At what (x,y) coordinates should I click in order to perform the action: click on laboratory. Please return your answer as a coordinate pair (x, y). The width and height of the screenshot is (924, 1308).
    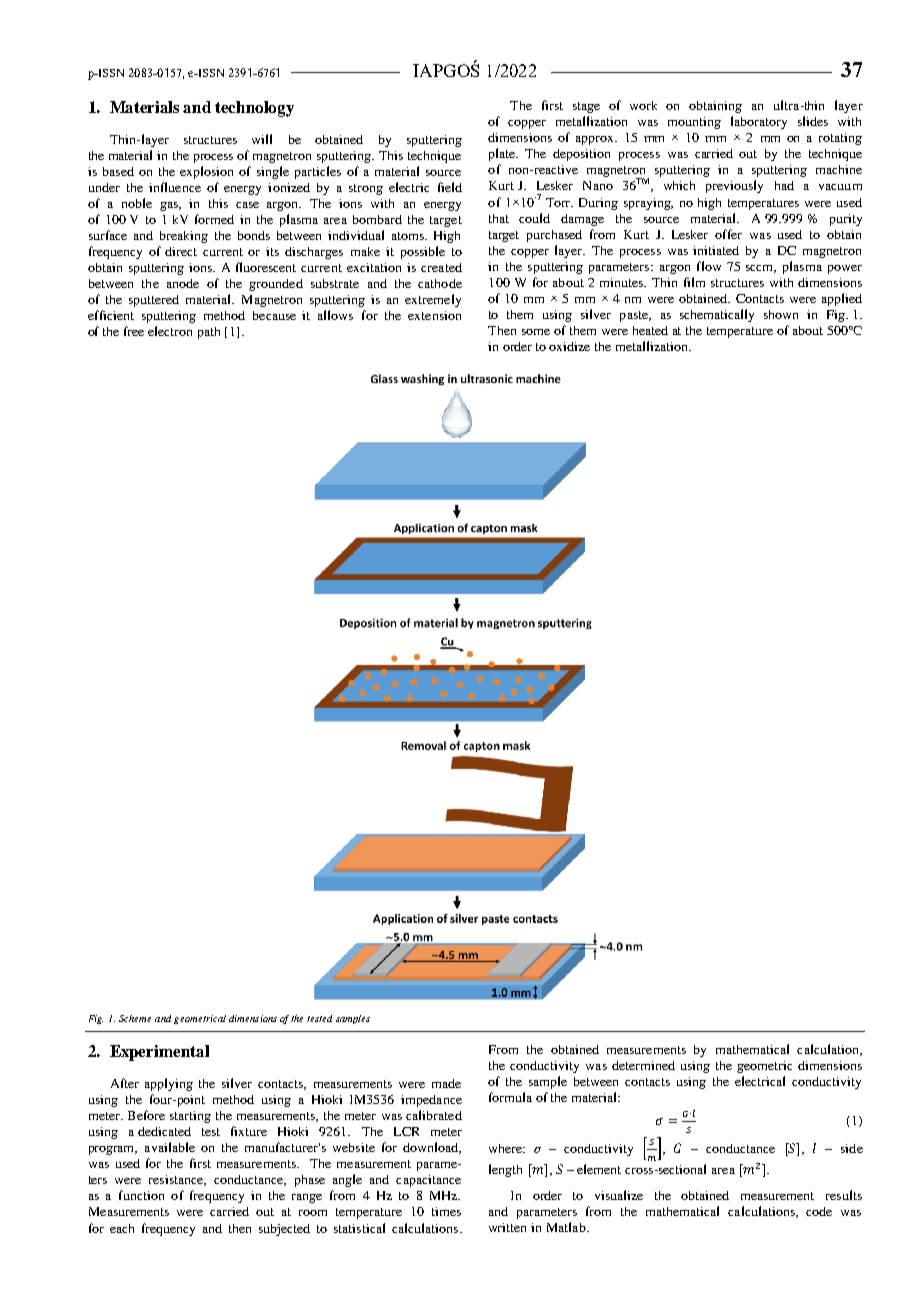
    Looking at the image, I should click on (759, 122).
